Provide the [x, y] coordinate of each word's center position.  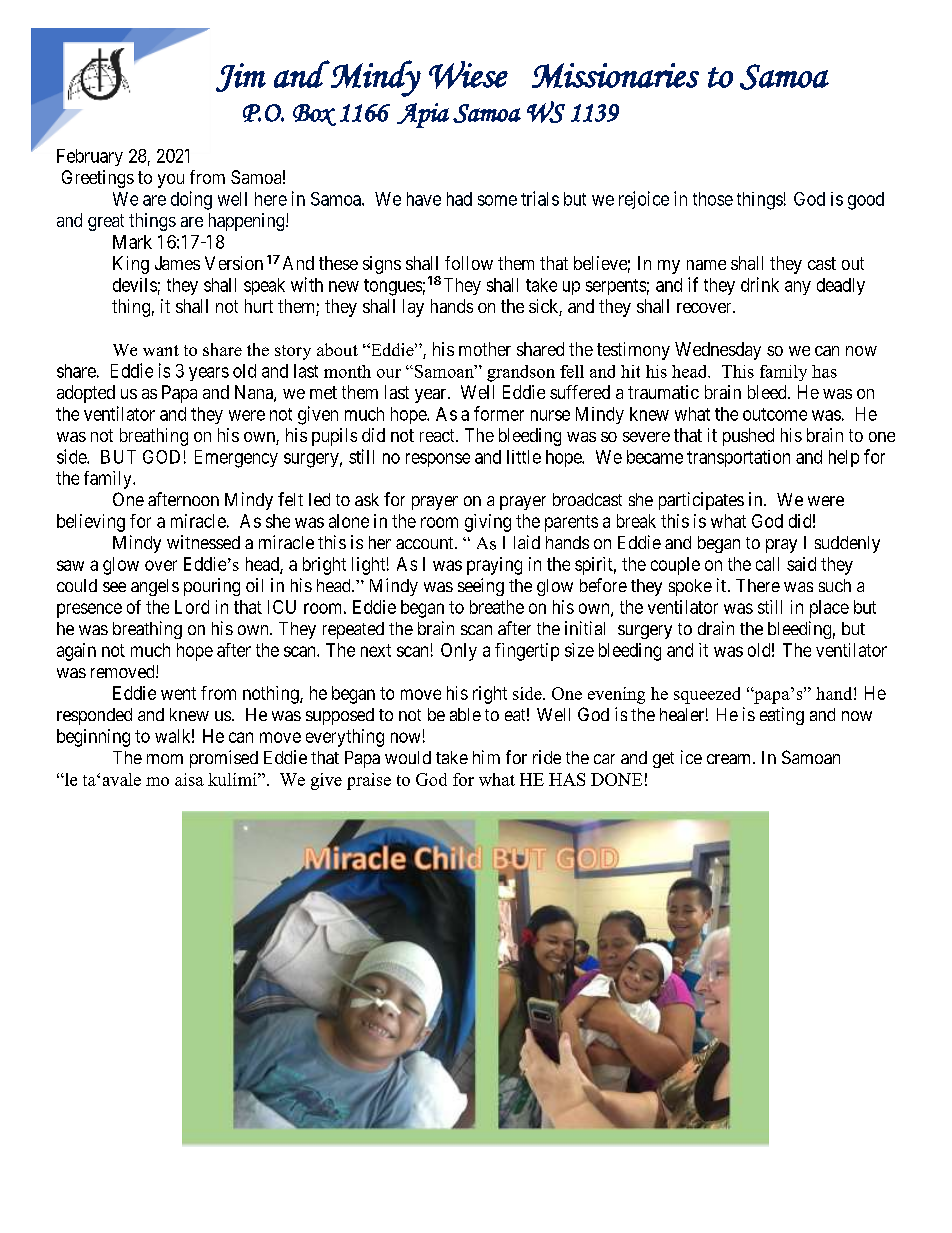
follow [469, 263]
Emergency [236, 459]
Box [314, 115]
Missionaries [615, 75]
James [177, 263]
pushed [748, 437]
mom [165, 759]
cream [730, 759]
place [829, 609]
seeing [481, 587]
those [713, 199]
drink [760, 284]
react [438, 435]
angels [155, 587]
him [486, 757]
